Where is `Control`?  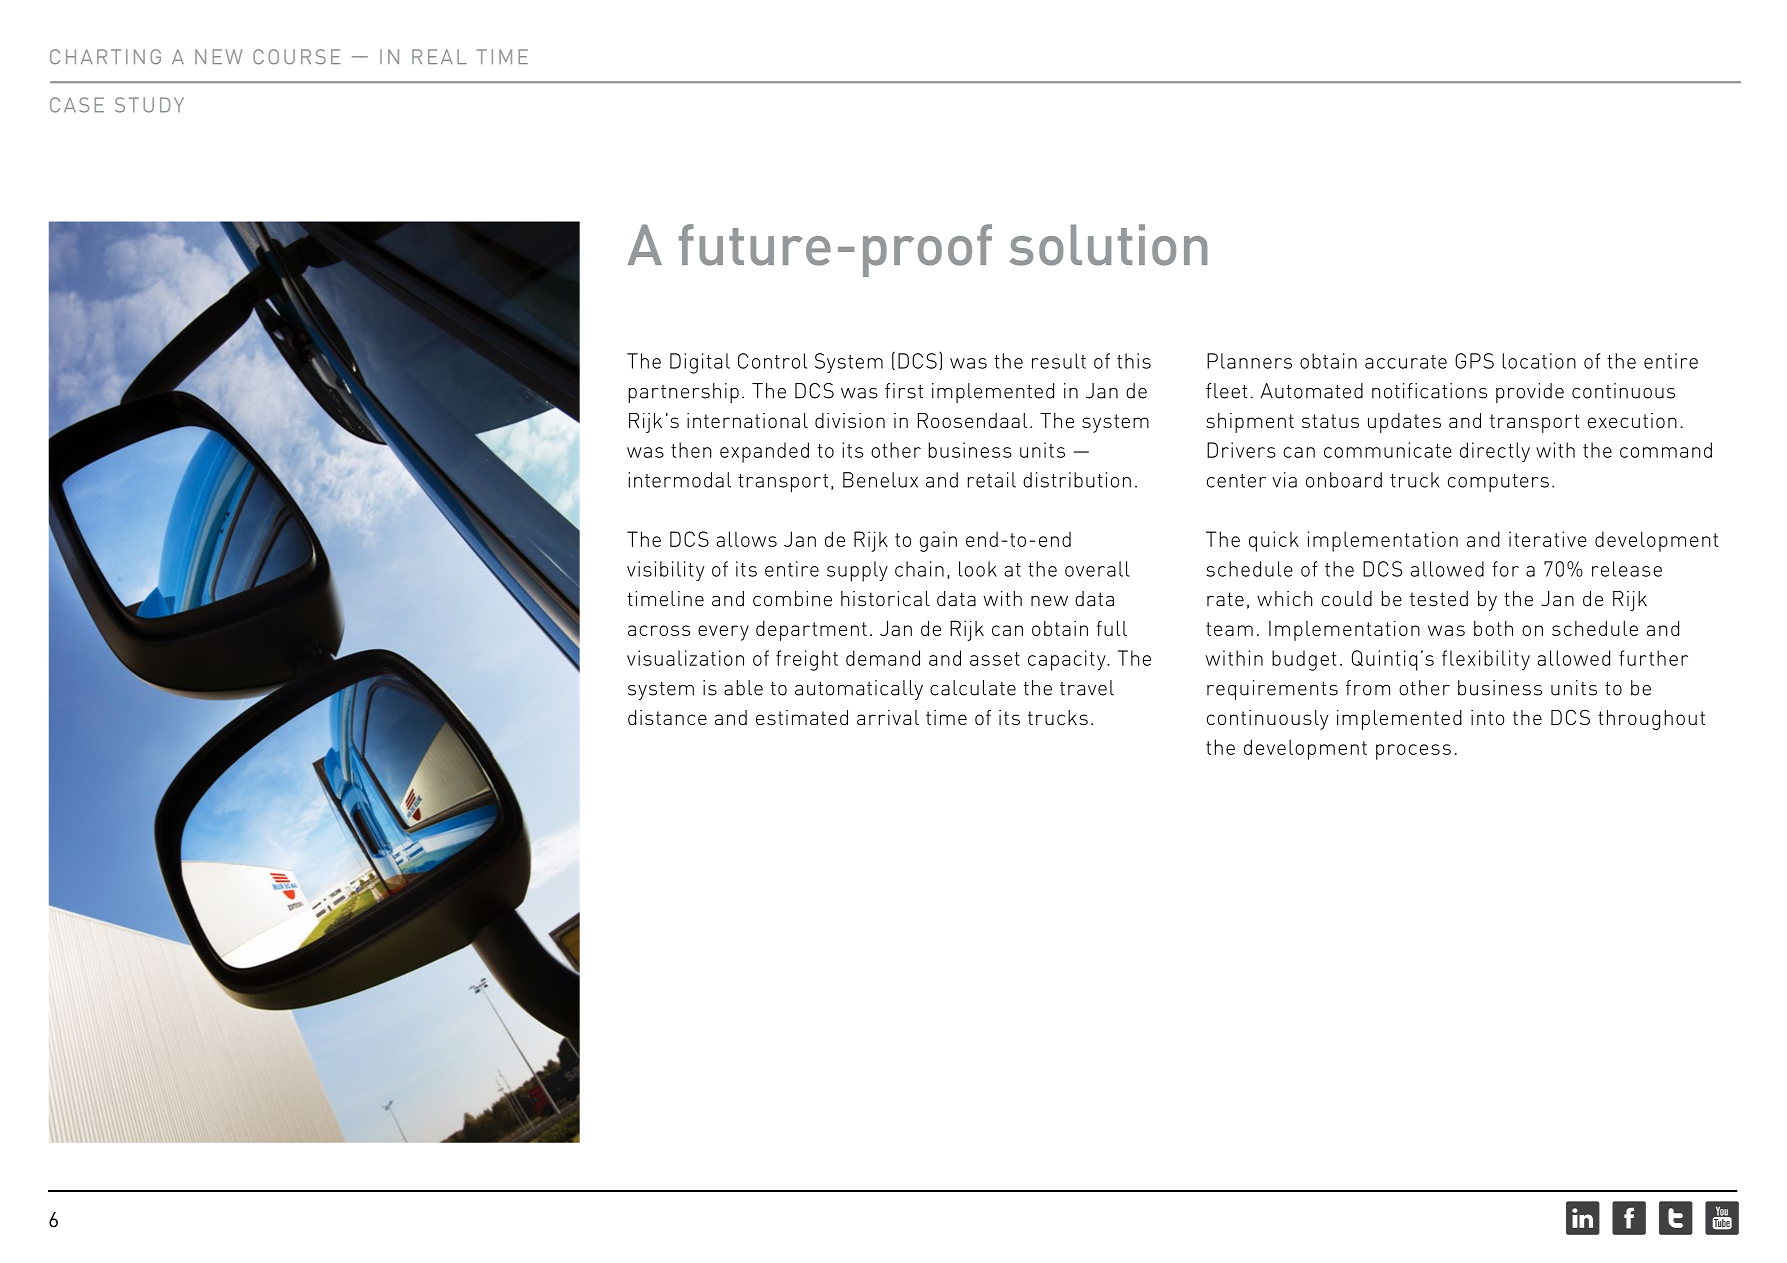 Control is located at coordinates (772, 361).
